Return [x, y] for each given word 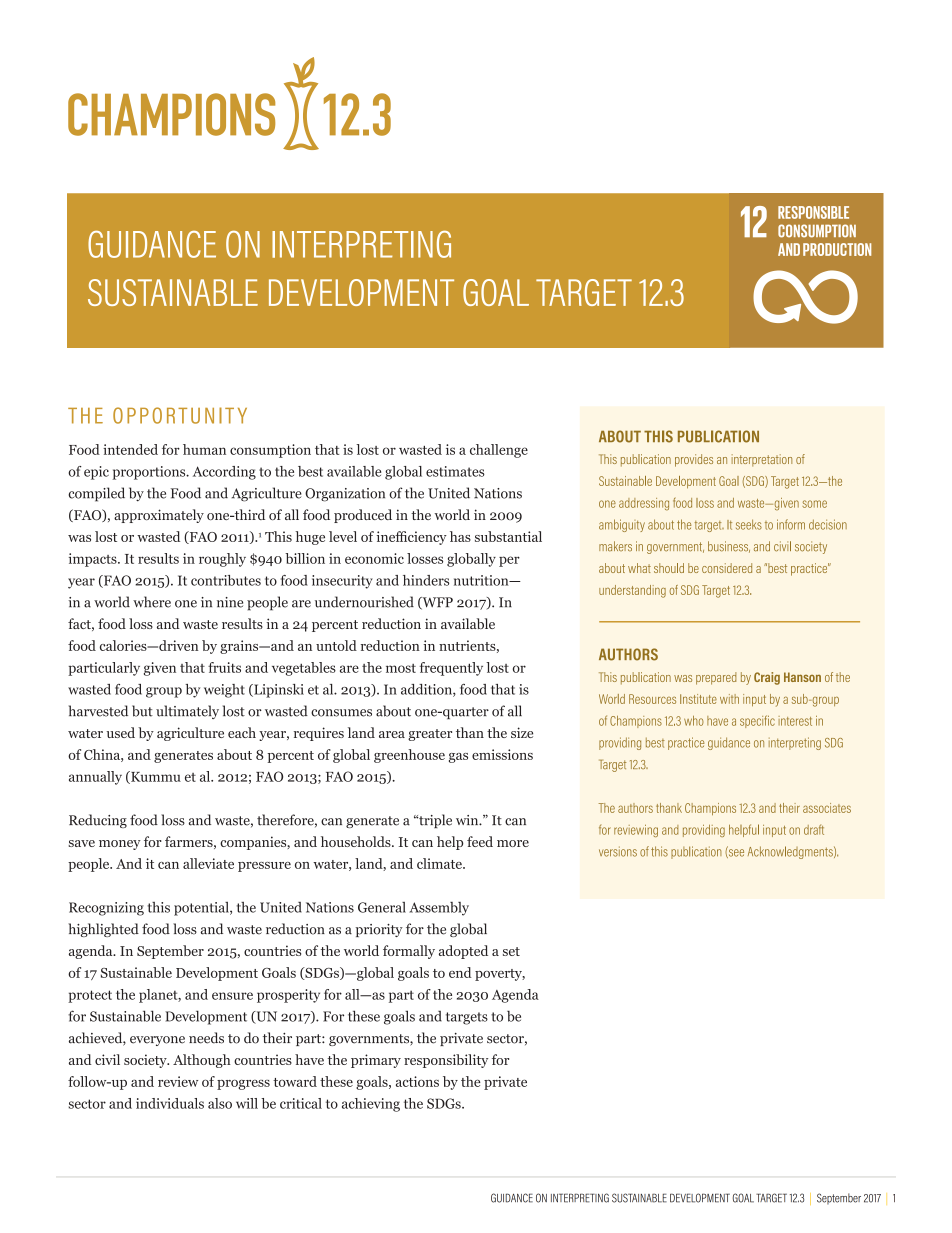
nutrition [482, 580]
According [224, 473]
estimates [455, 471]
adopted [463, 952]
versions [618, 851]
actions [417, 1081]
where [152, 602]
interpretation [762, 460]
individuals [170, 1103]
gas [458, 758]
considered [727, 568]
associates [827, 808]
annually [95, 778]
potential [202, 909]
